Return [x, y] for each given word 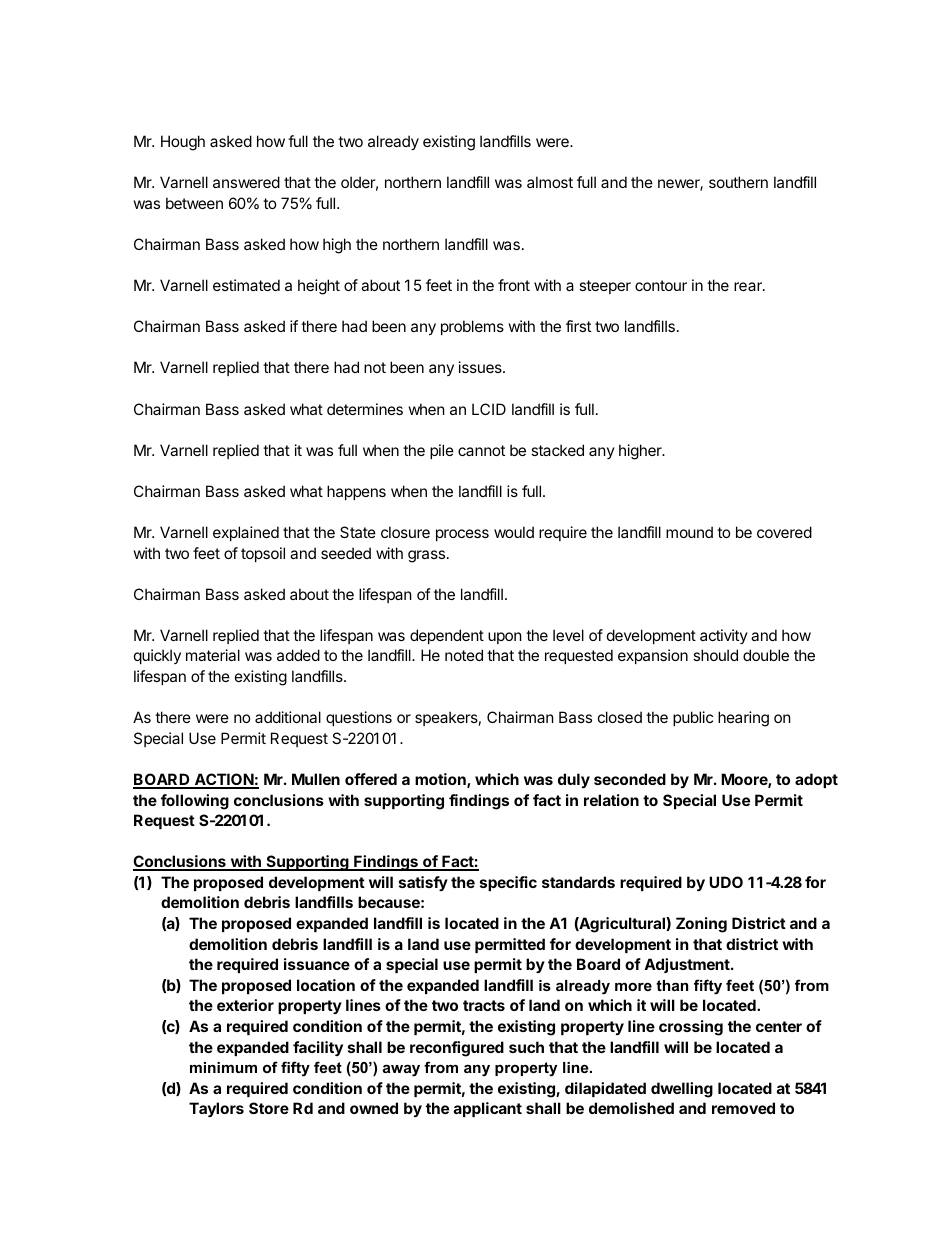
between [194, 203]
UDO [726, 882]
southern [738, 182]
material [213, 655]
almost [550, 182]
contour [661, 285]
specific [508, 883]
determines [365, 409]
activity [724, 636]
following [195, 802]
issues [481, 367]
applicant [488, 1109]
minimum [223, 1067]
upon [505, 638]
